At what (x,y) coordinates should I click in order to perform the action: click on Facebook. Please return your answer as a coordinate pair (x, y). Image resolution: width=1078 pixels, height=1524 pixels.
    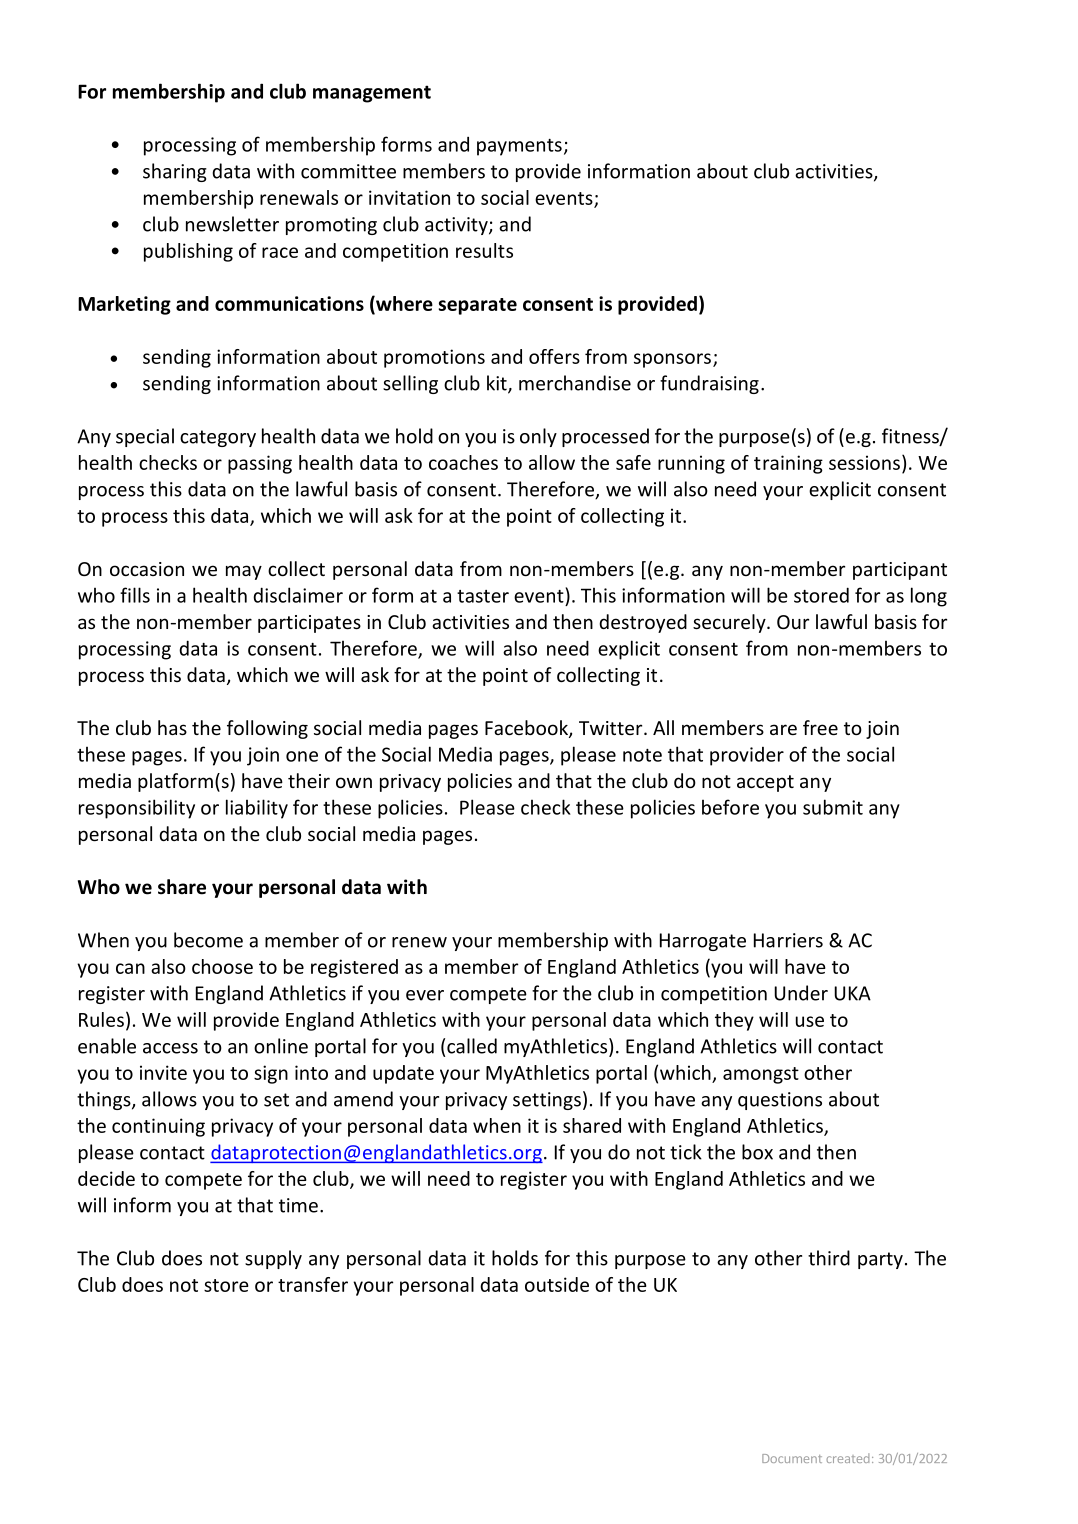
    Looking at the image, I should click on (527, 729).
